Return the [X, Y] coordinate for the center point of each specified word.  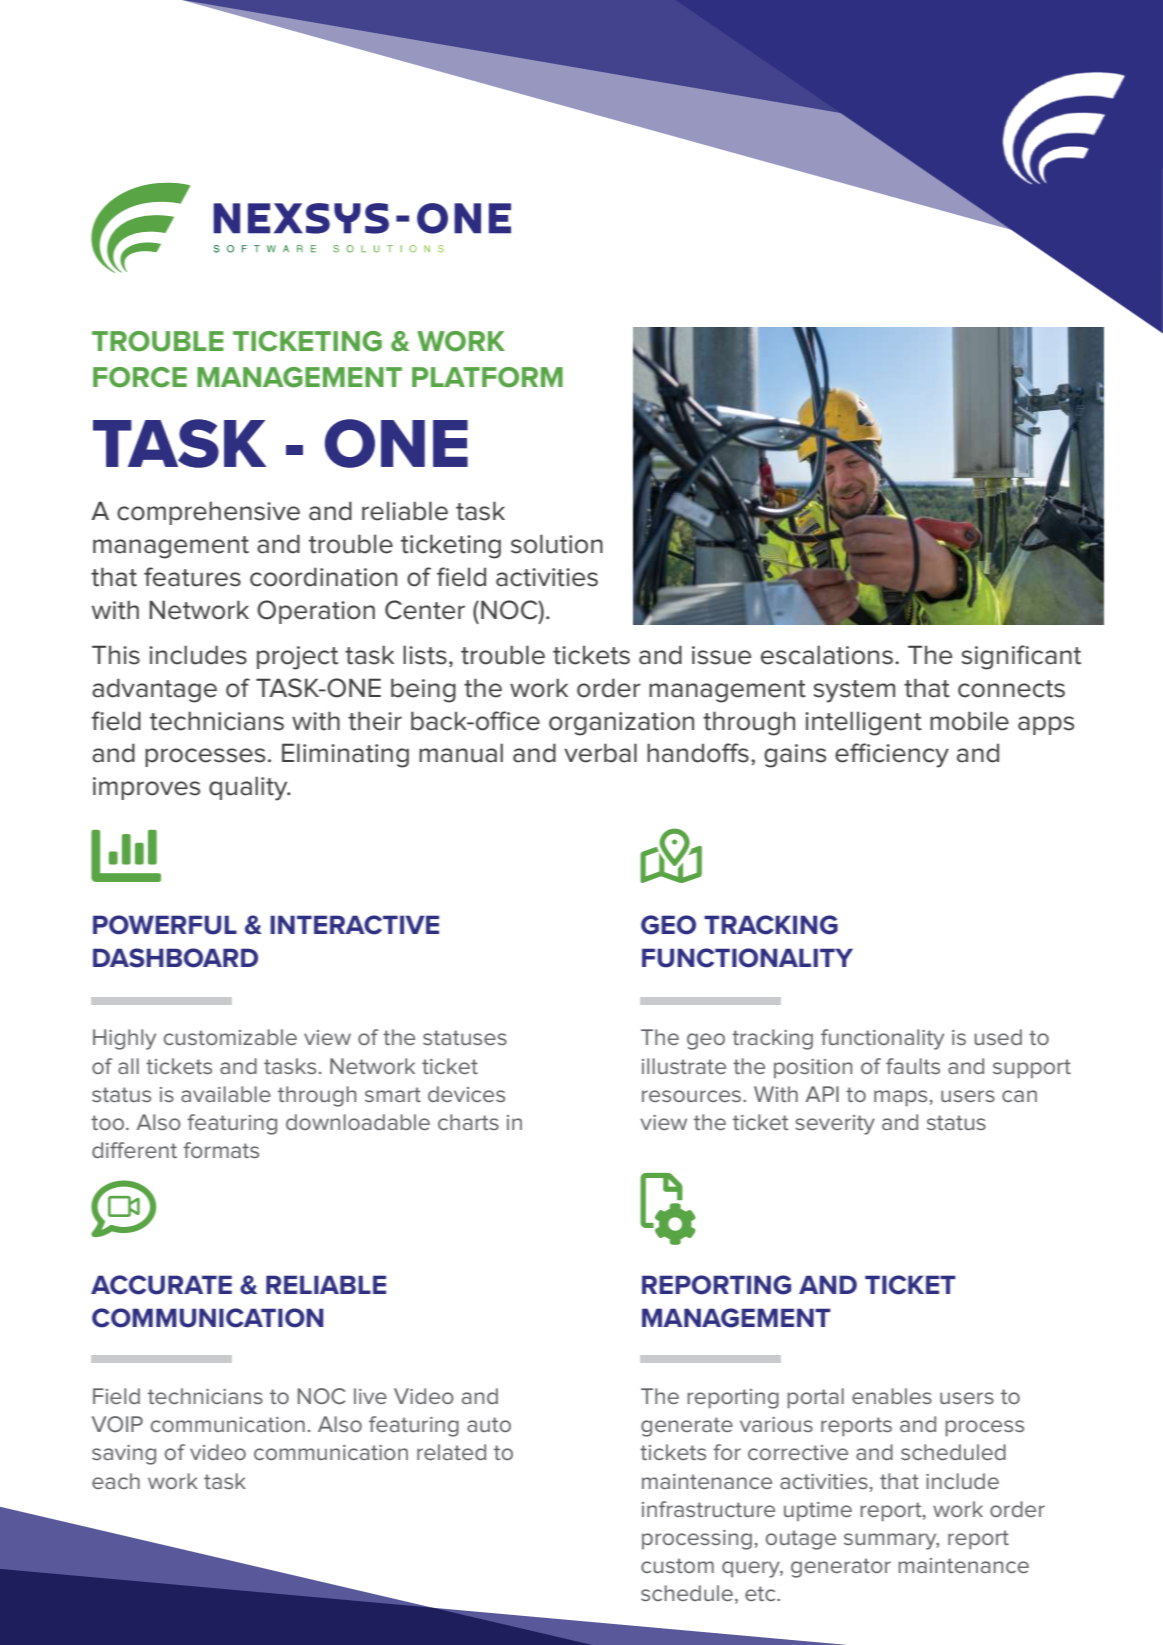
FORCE [140, 377]
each [116, 1481]
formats [221, 1150]
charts [468, 1122]
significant [1021, 657]
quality [249, 788]
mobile [969, 721]
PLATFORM [487, 377]
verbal [600, 753]
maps [900, 1098]
